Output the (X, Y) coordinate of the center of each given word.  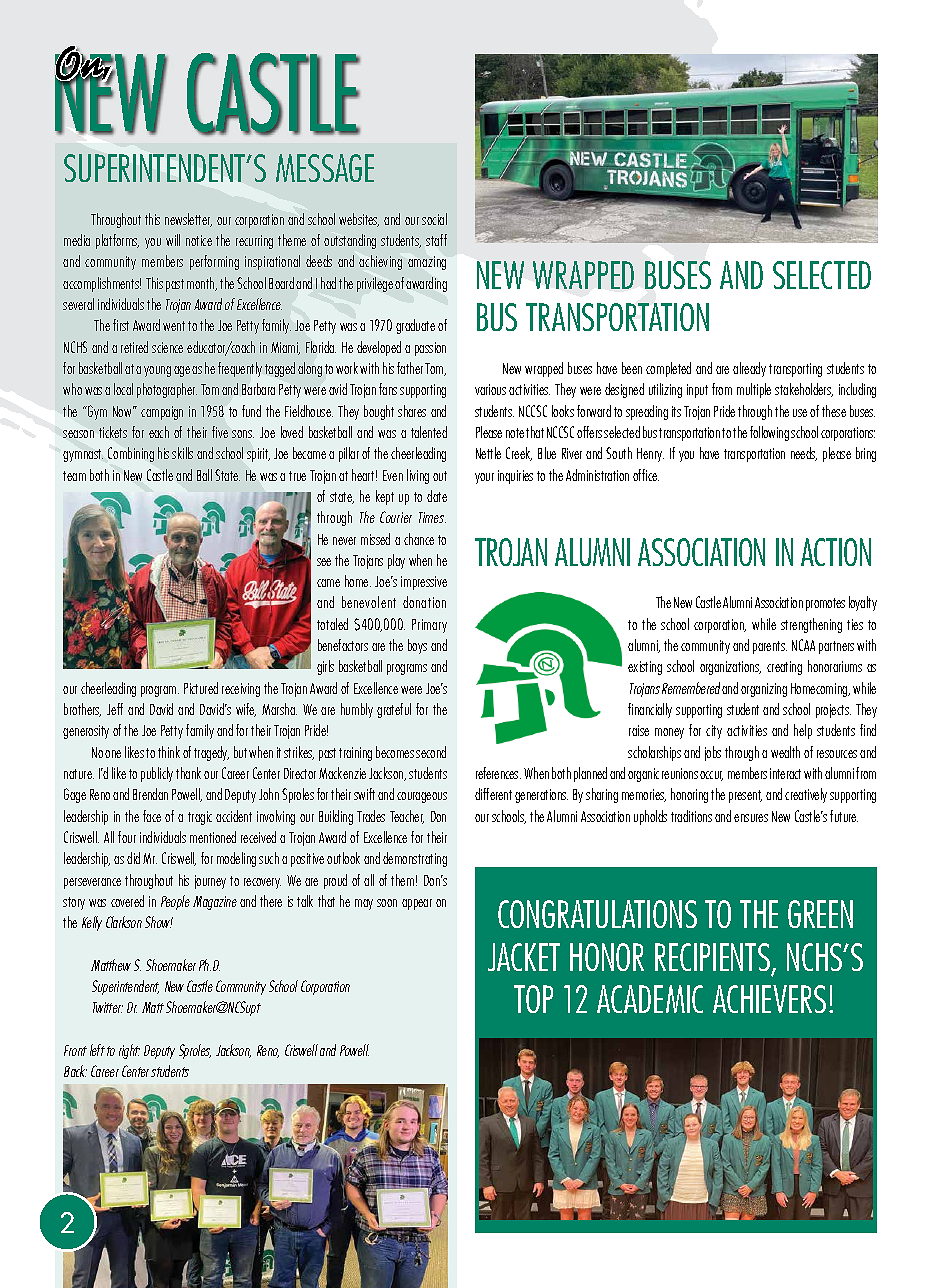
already (749, 369)
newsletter (188, 220)
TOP (533, 999)
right (129, 1051)
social (434, 219)
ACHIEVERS (769, 999)
